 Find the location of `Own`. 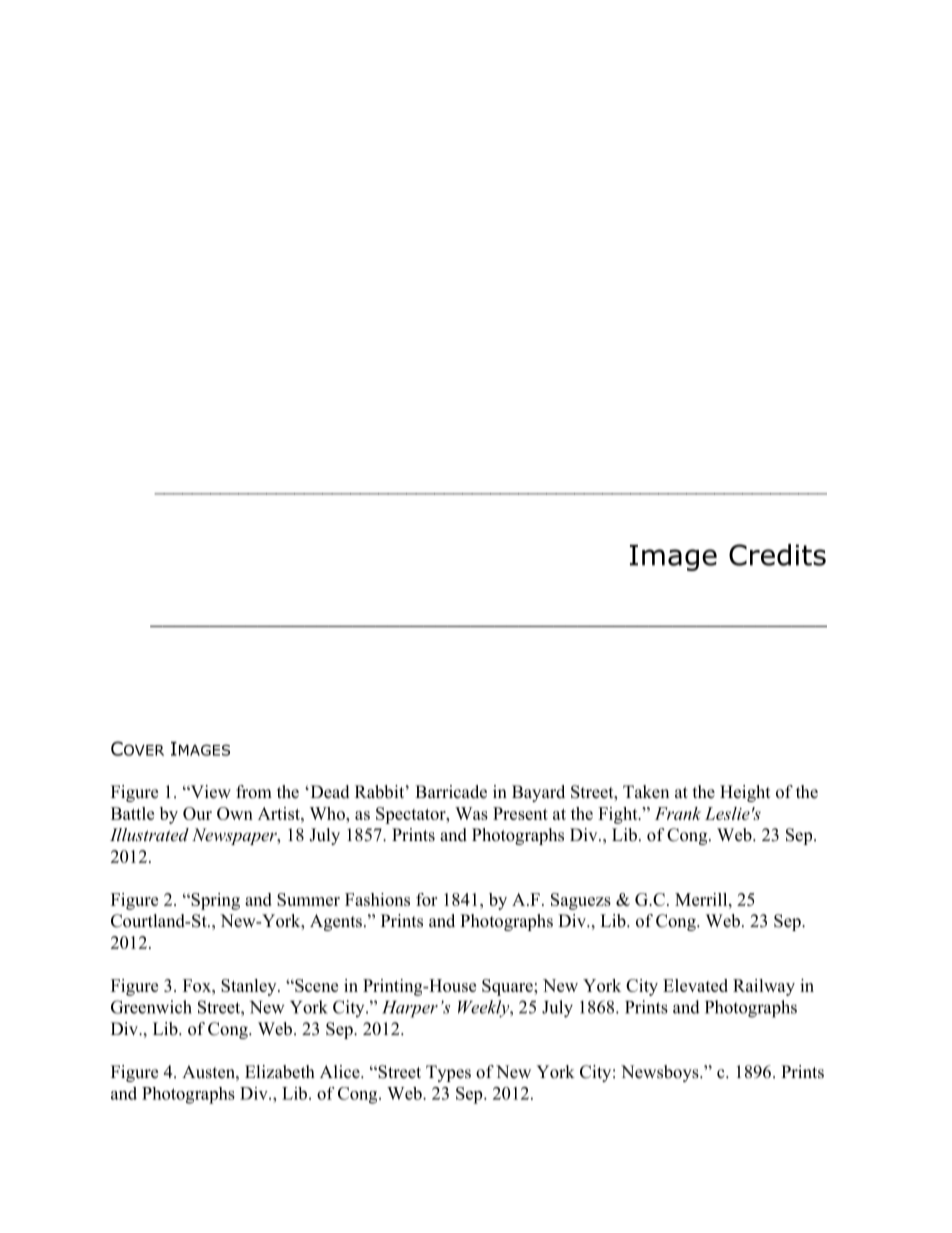

Own is located at coordinates (235, 813).
